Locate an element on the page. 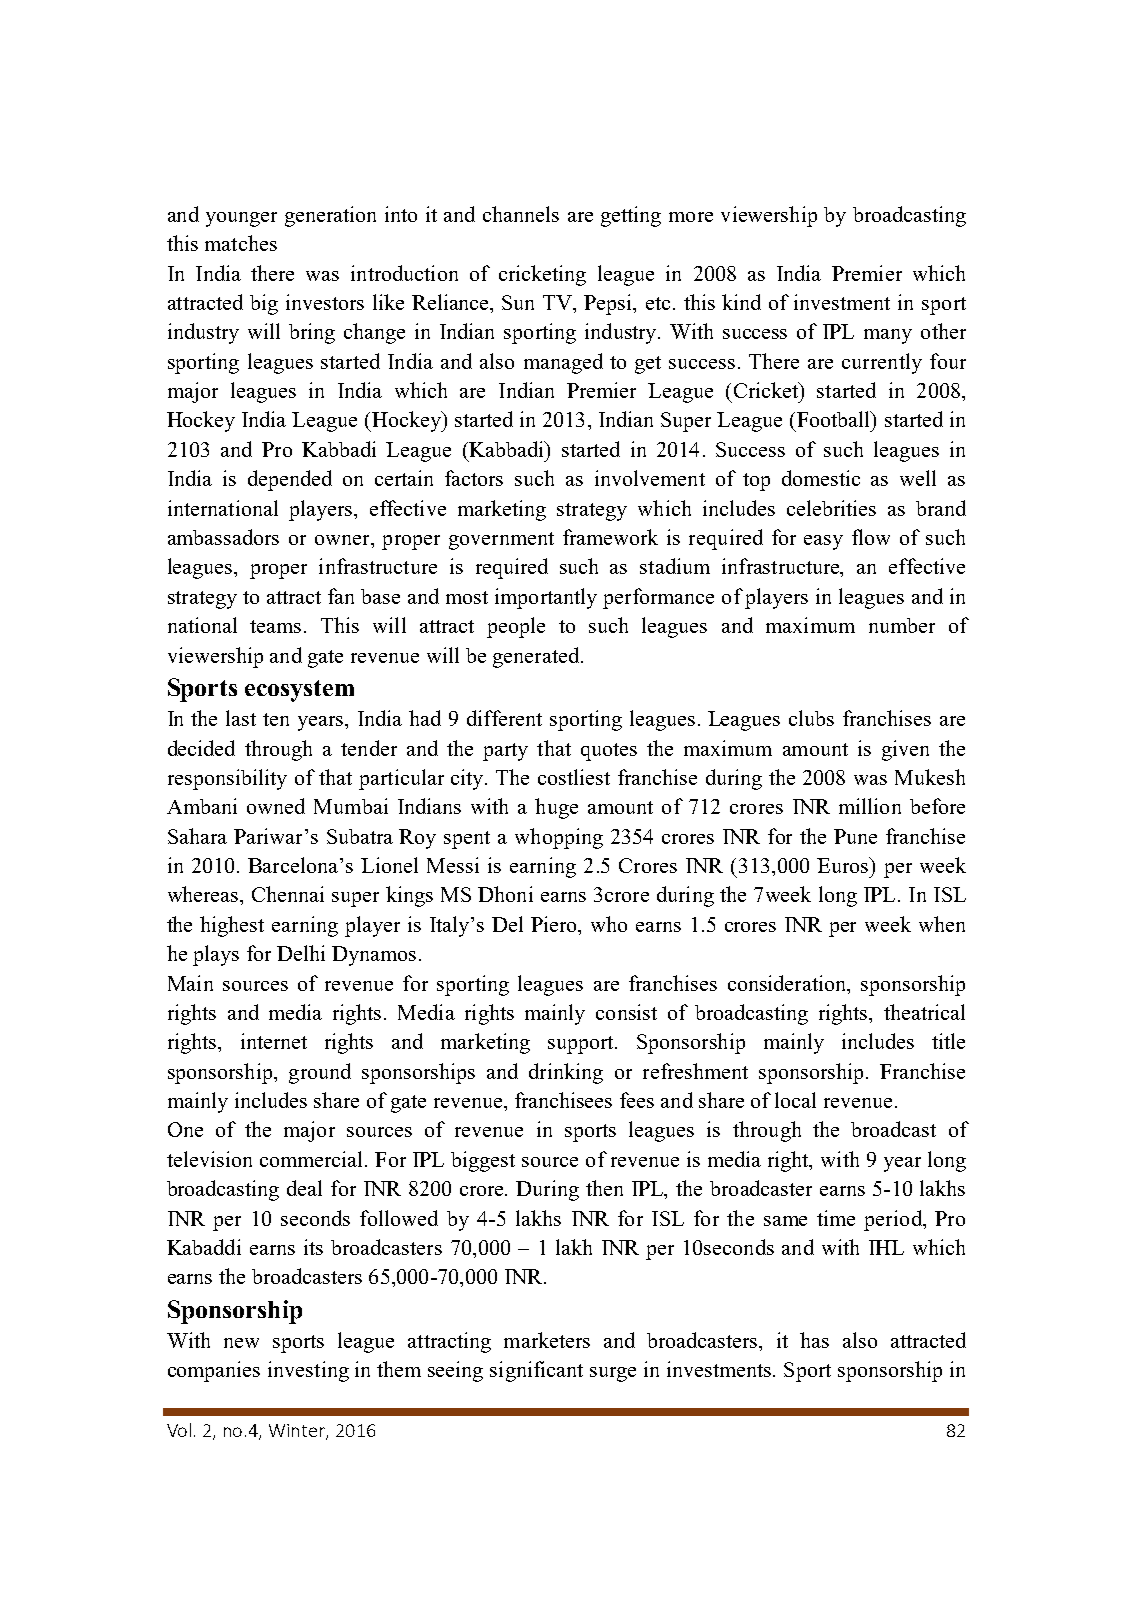 The height and width of the page is (1603, 1133). flow is located at coordinates (871, 537).
